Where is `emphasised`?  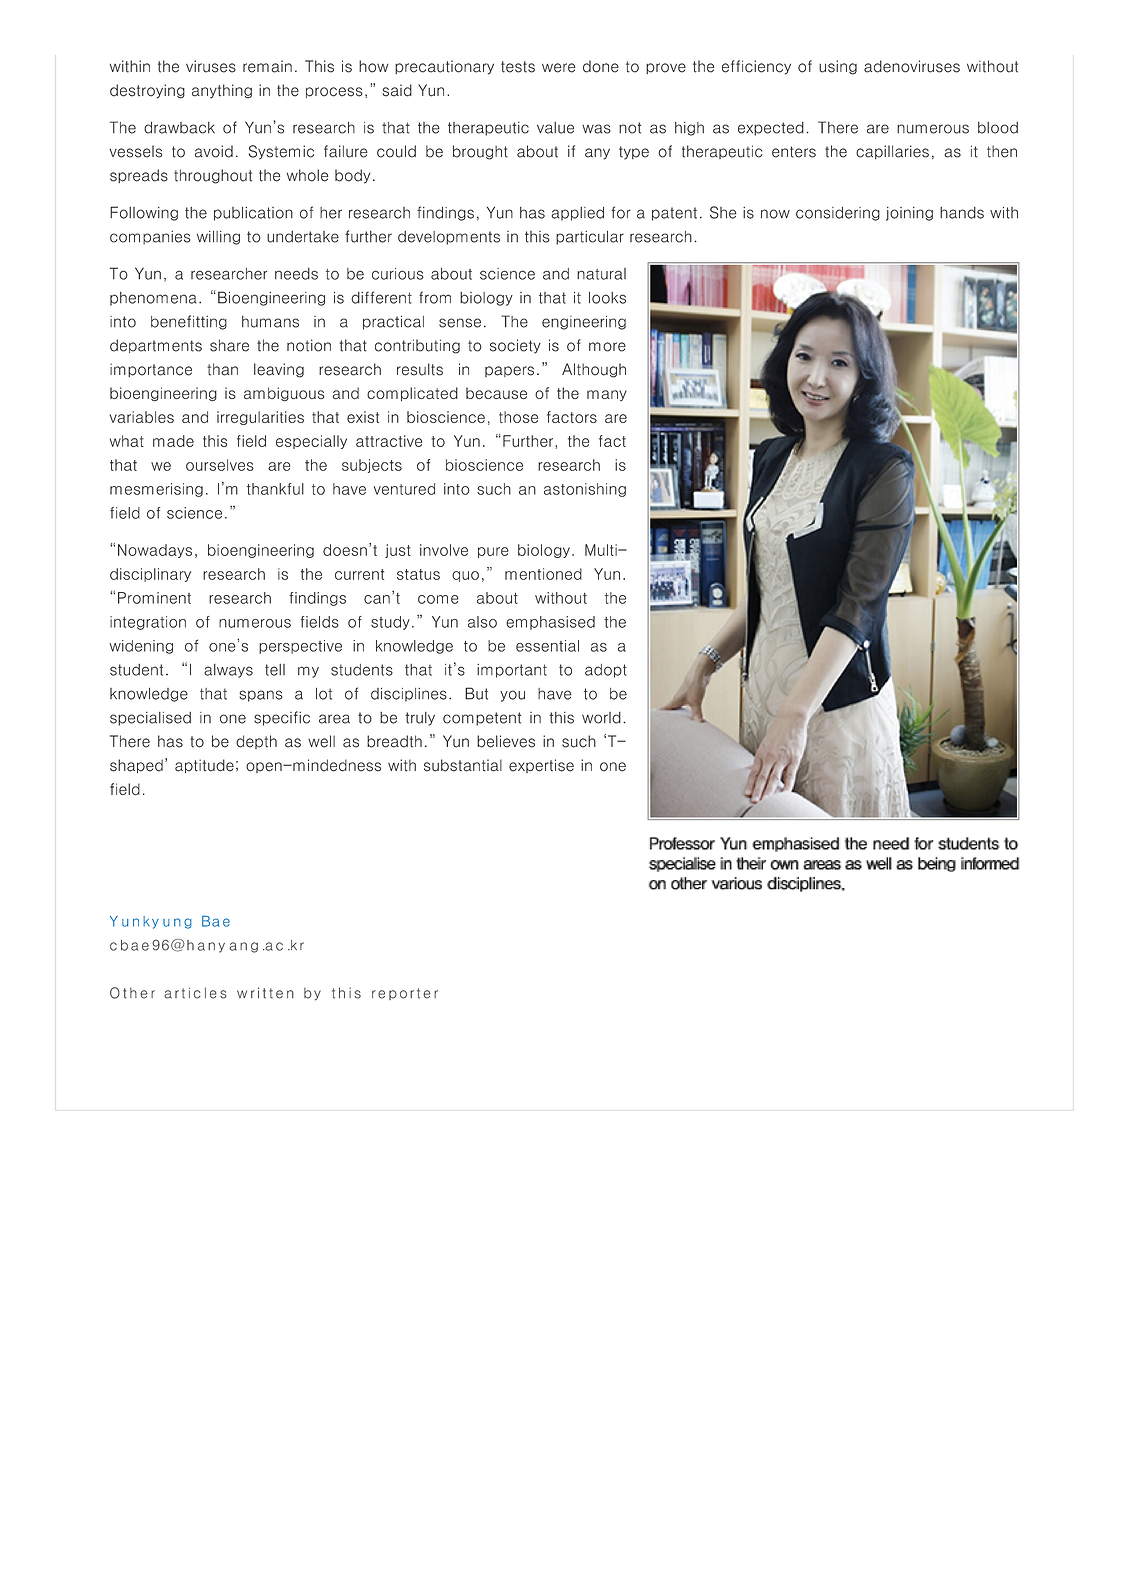
emphasised is located at coordinates (550, 623).
